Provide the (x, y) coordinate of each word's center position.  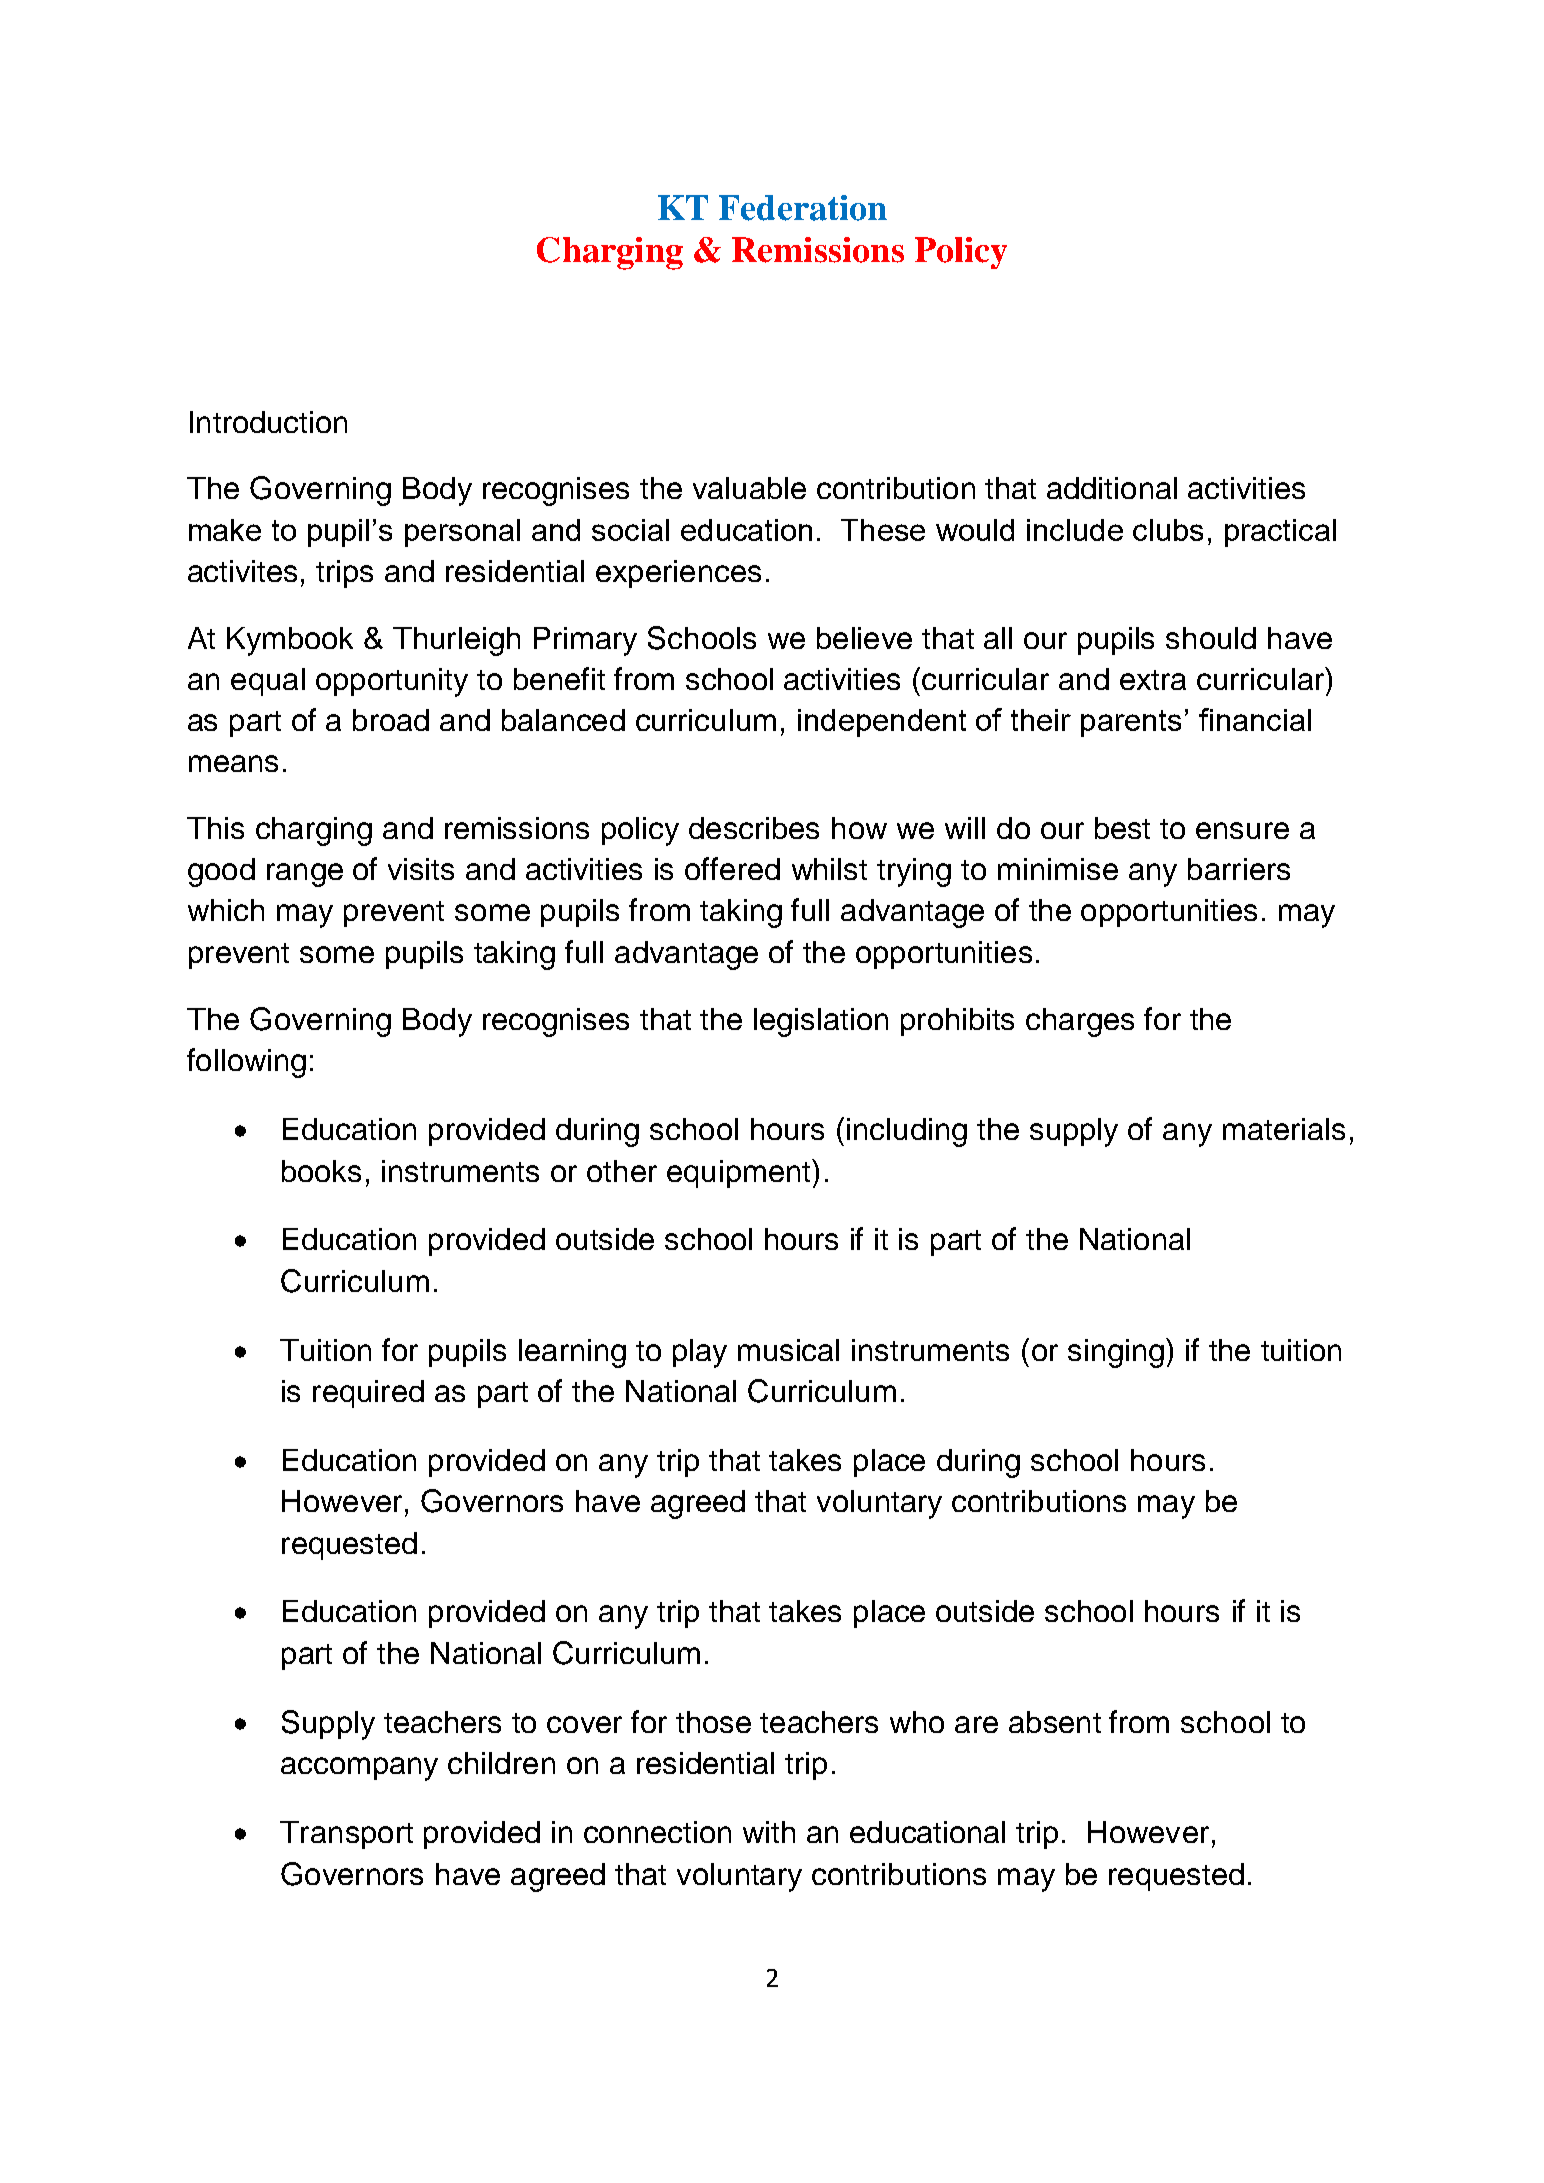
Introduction (268, 422)
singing (1116, 1353)
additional (1112, 488)
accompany (359, 1769)
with (769, 1832)
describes (754, 828)
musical (788, 1350)
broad (391, 720)
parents (1131, 723)
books (321, 1171)
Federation (803, 208)
